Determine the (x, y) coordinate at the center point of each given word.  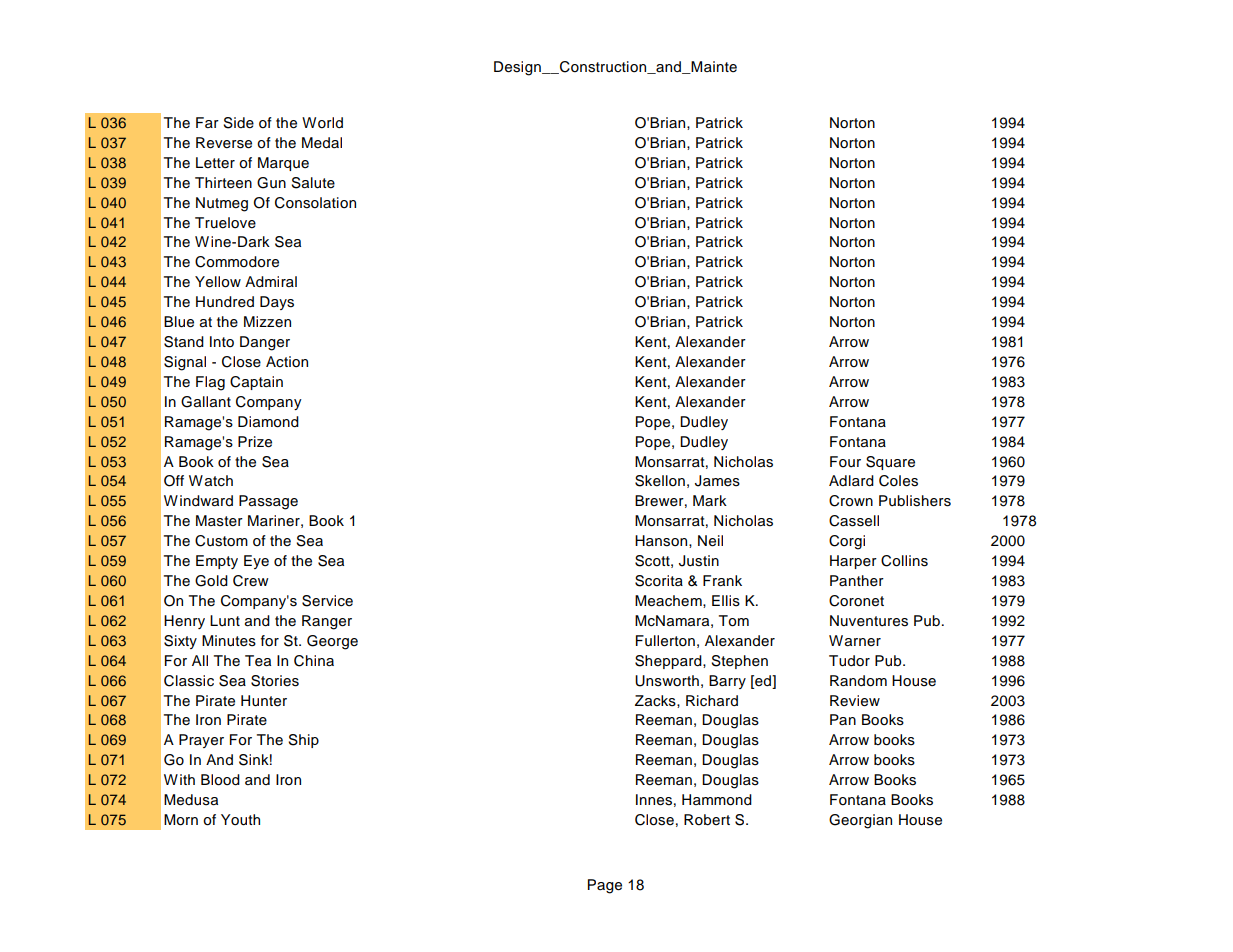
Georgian (860, 821)
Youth (240, 820)
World (322, 122)
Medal (322, 143)
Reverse (224, 143)
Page (605, 886)
